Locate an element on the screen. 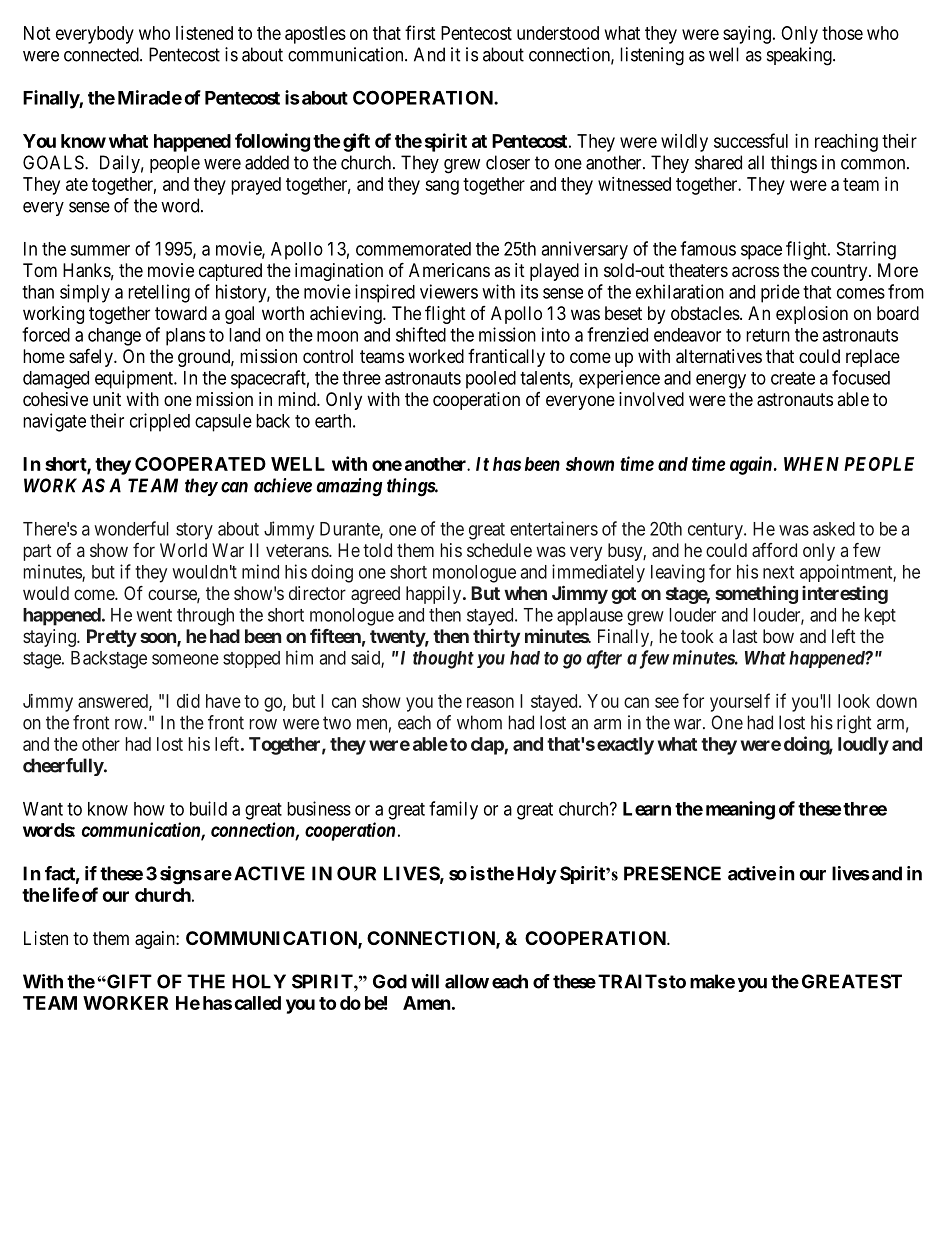 The width and height of the screenshot is (952, 1233). someone is located at coordinates (185, 659).
